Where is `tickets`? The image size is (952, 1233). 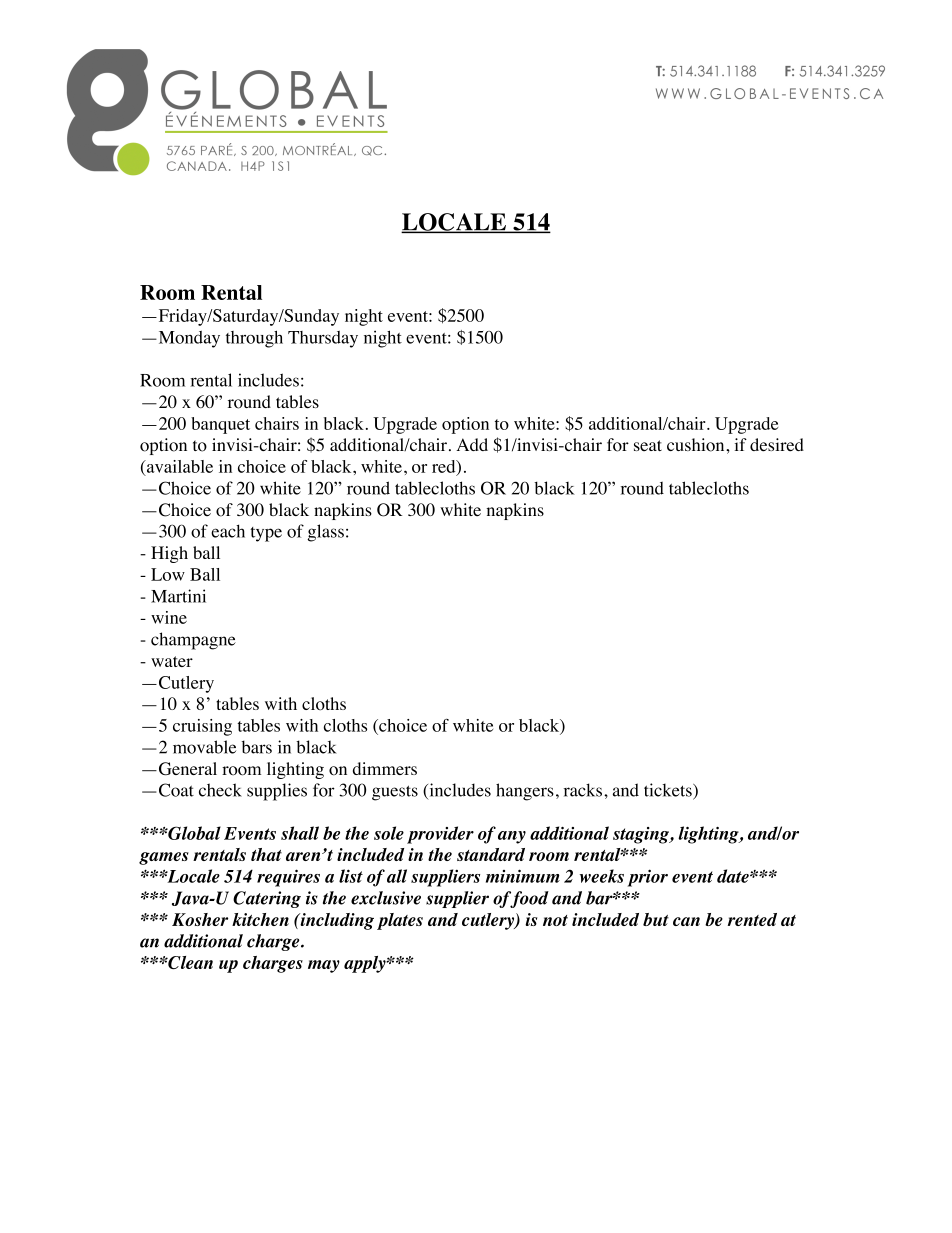
tickets is located at coordinates (669, 791).
